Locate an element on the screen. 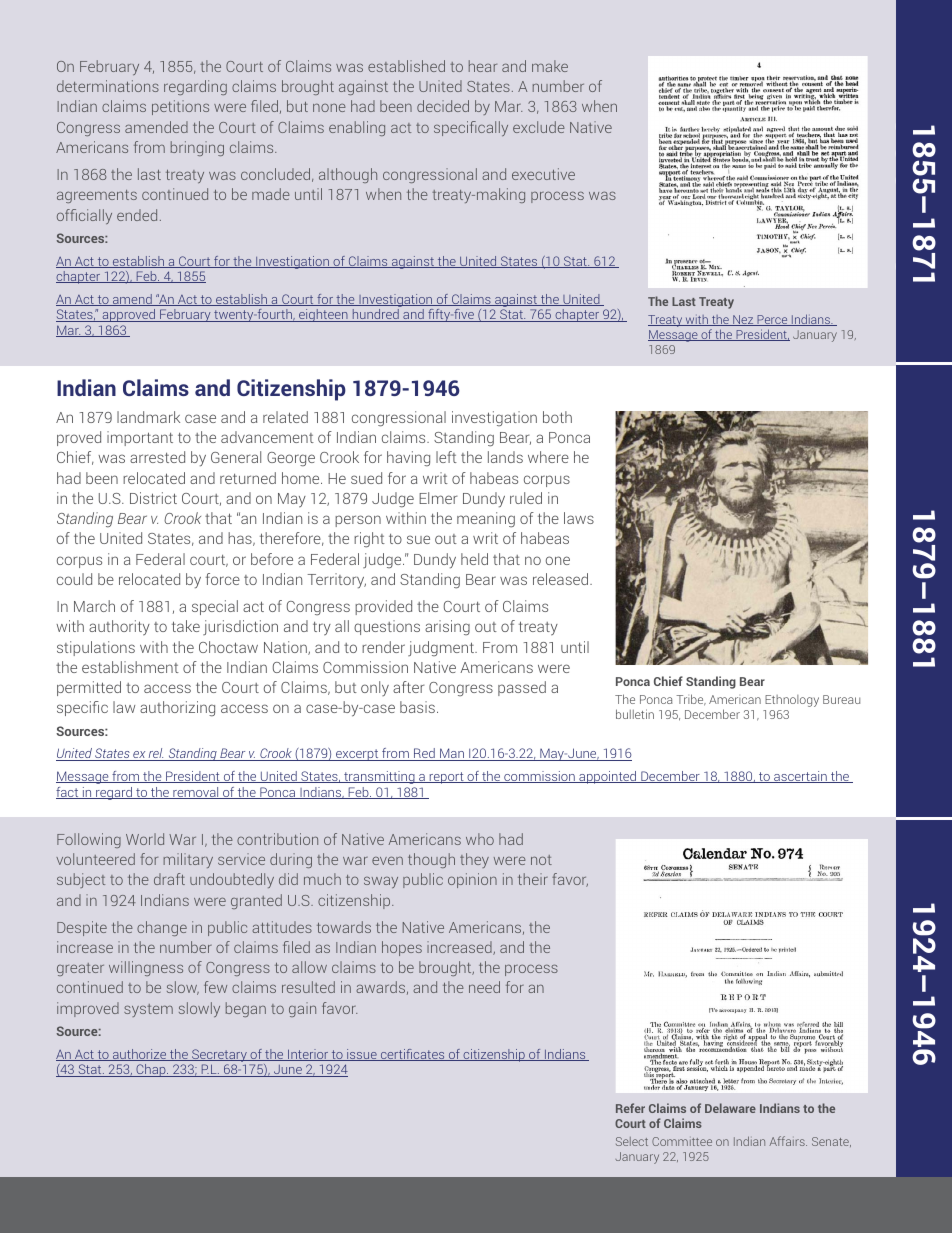 The width and height of the screenshot is (952, 1233). removal is located at coordinates (196, 793).
